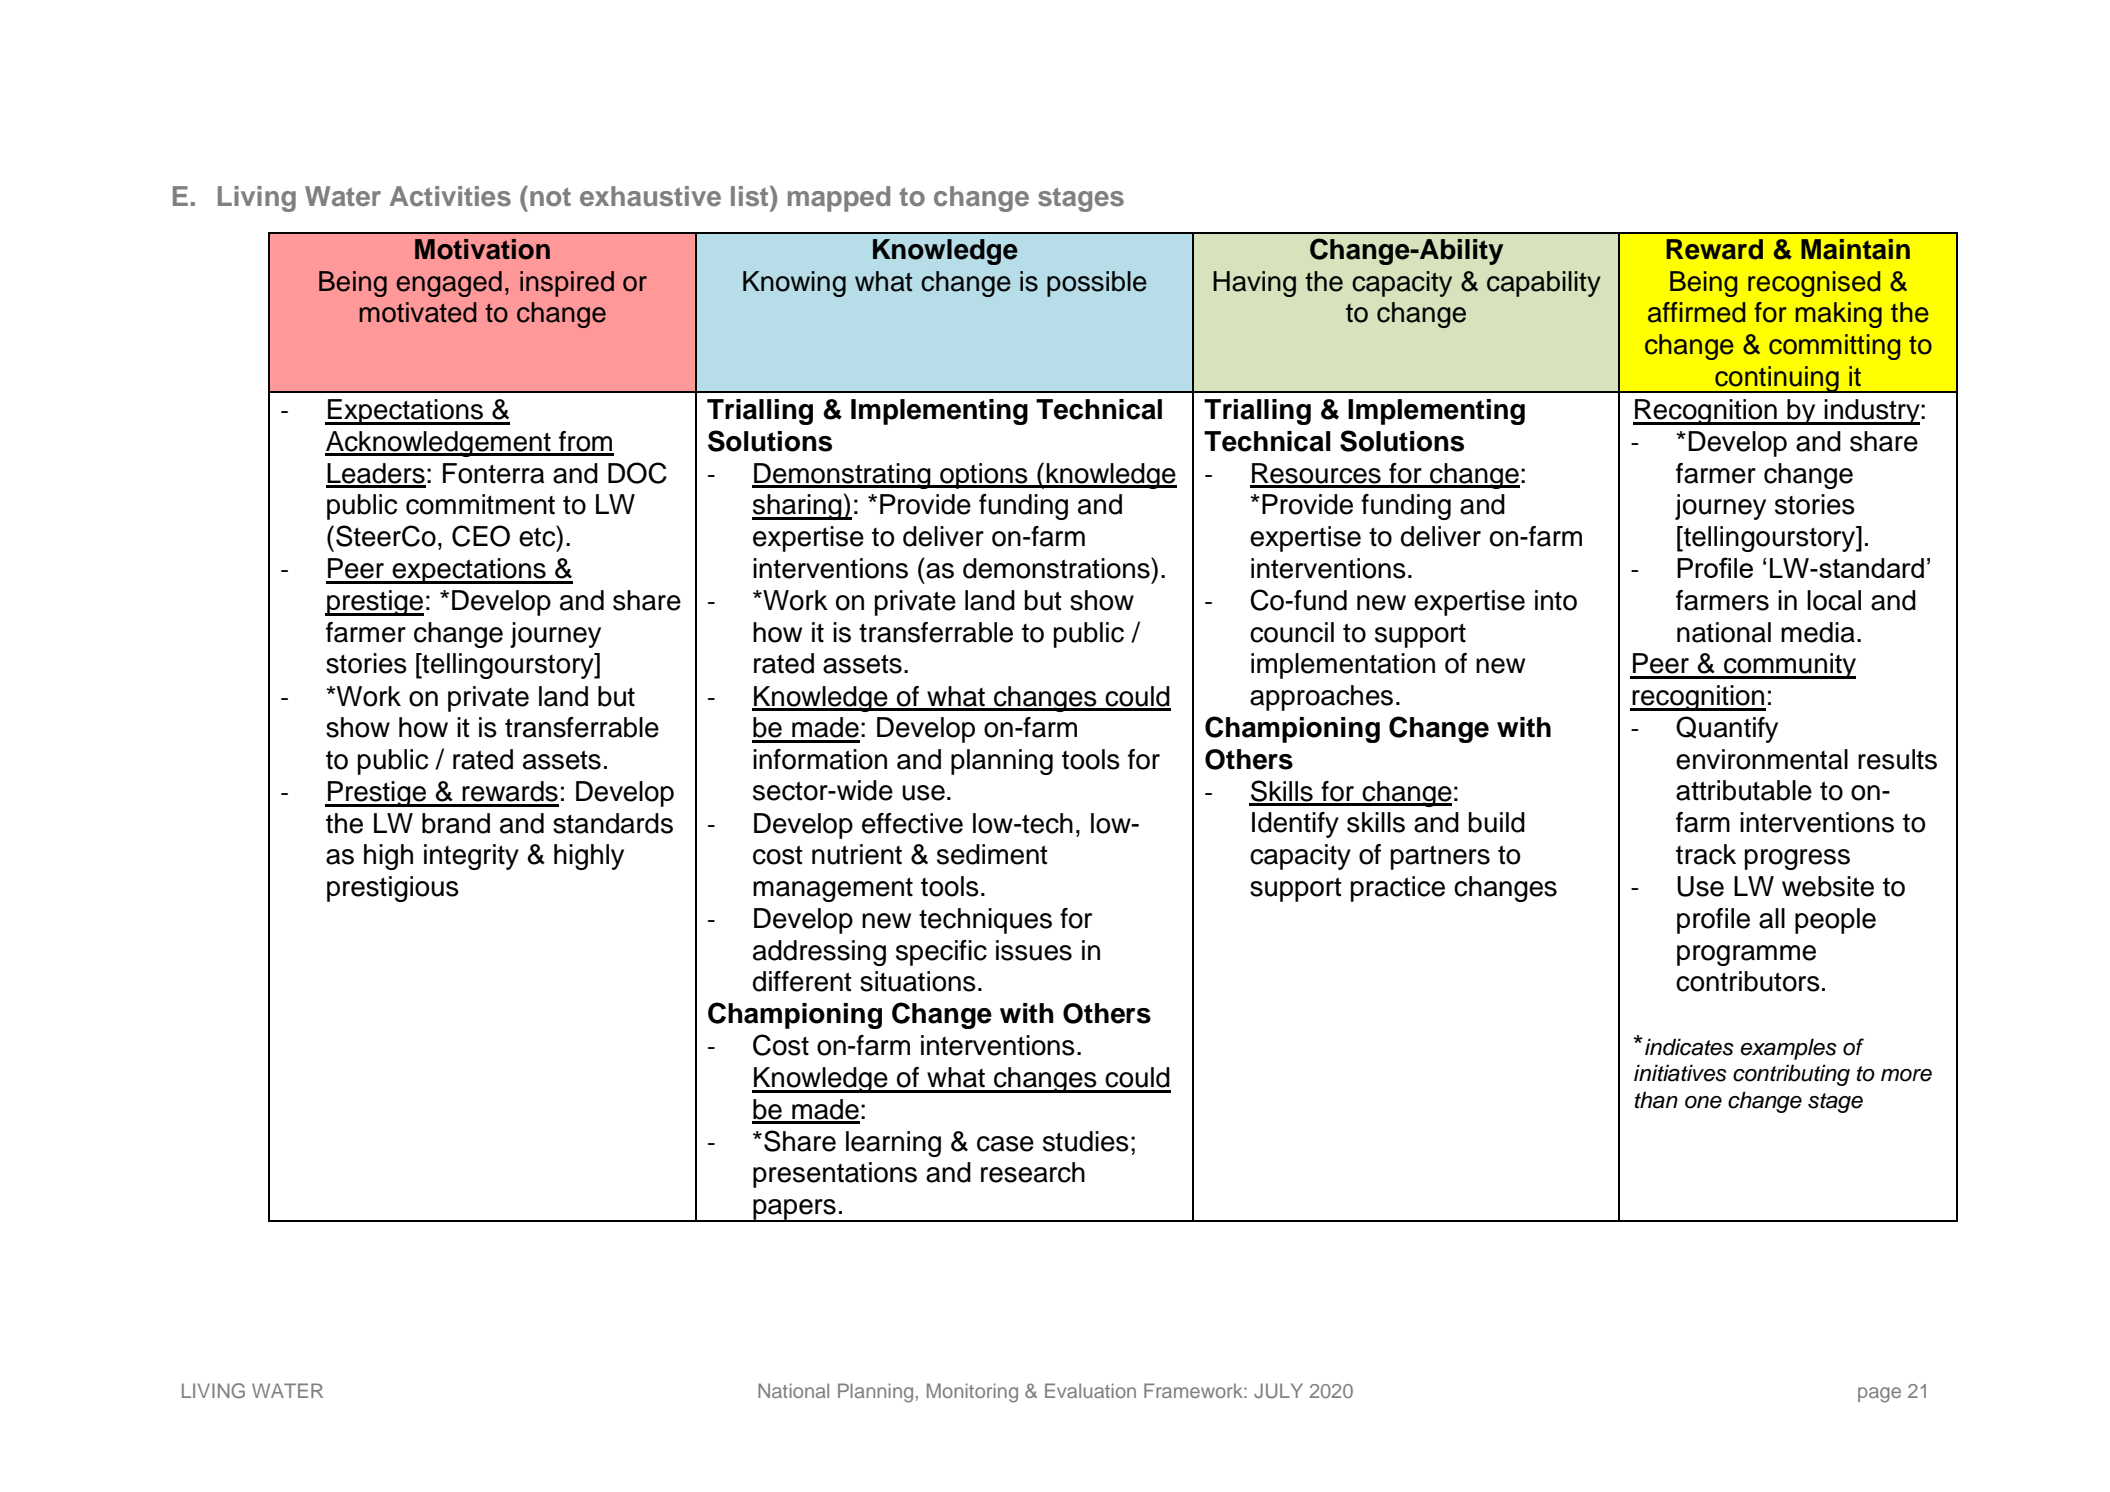  What do you see at coordinates (1855, 249) in the screenshot?
I see `Maintain` at bounding box center [1855, 249].
